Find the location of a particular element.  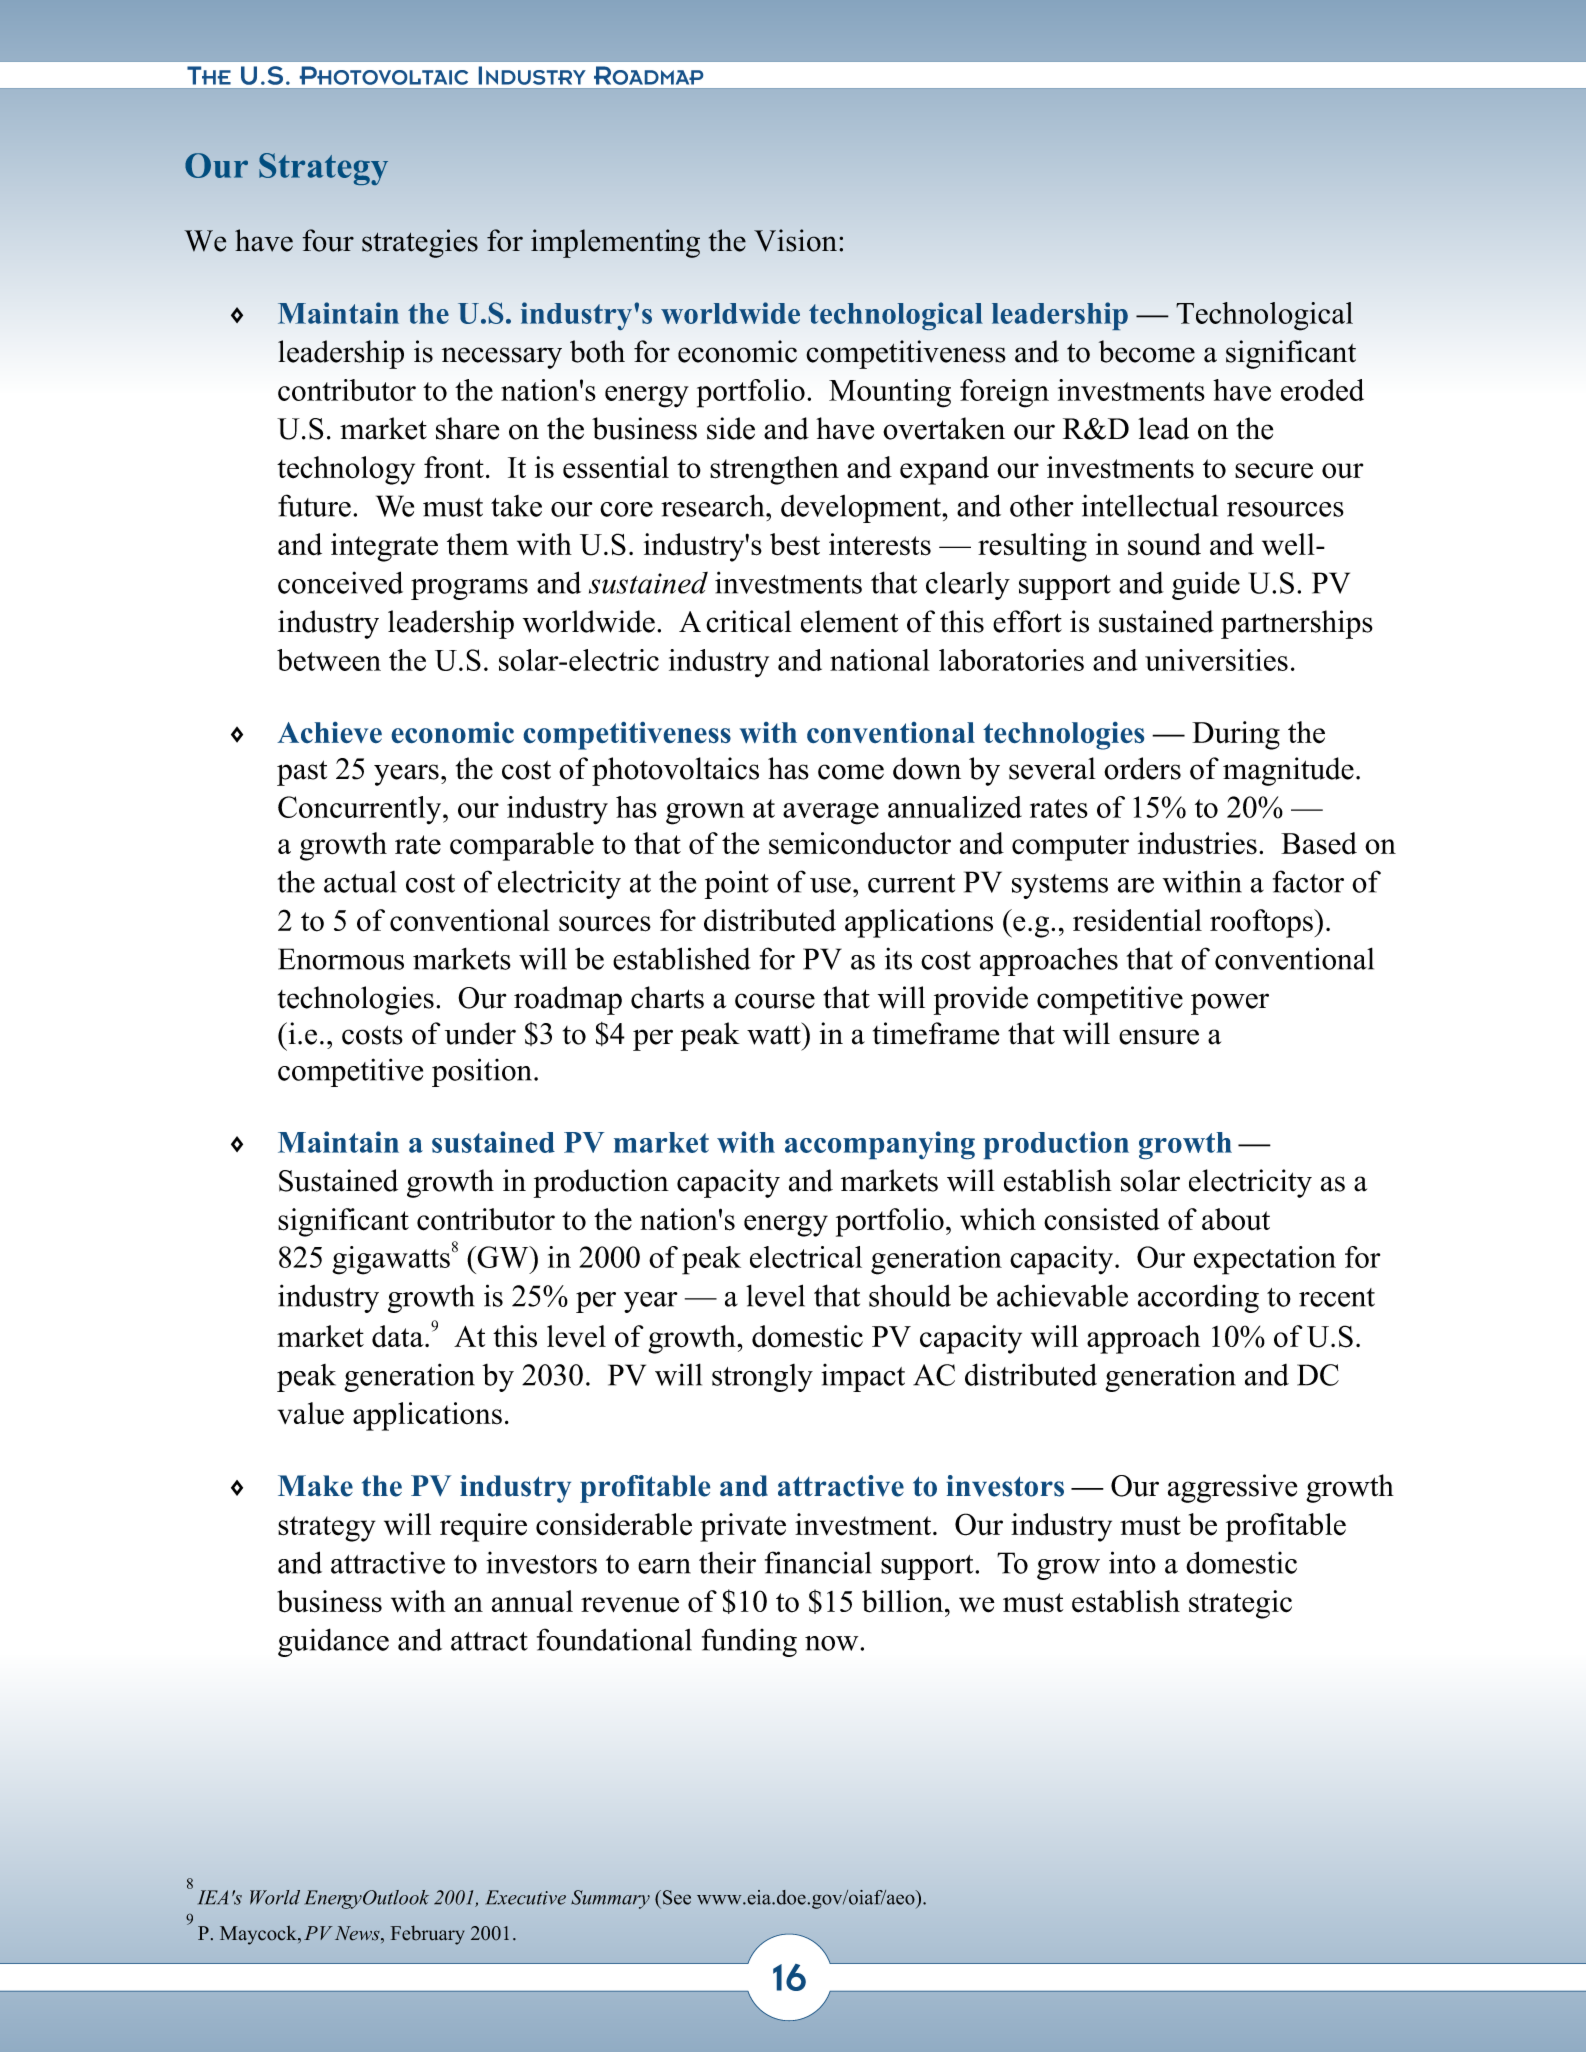

Vision is located at coordinates (795, 240).
